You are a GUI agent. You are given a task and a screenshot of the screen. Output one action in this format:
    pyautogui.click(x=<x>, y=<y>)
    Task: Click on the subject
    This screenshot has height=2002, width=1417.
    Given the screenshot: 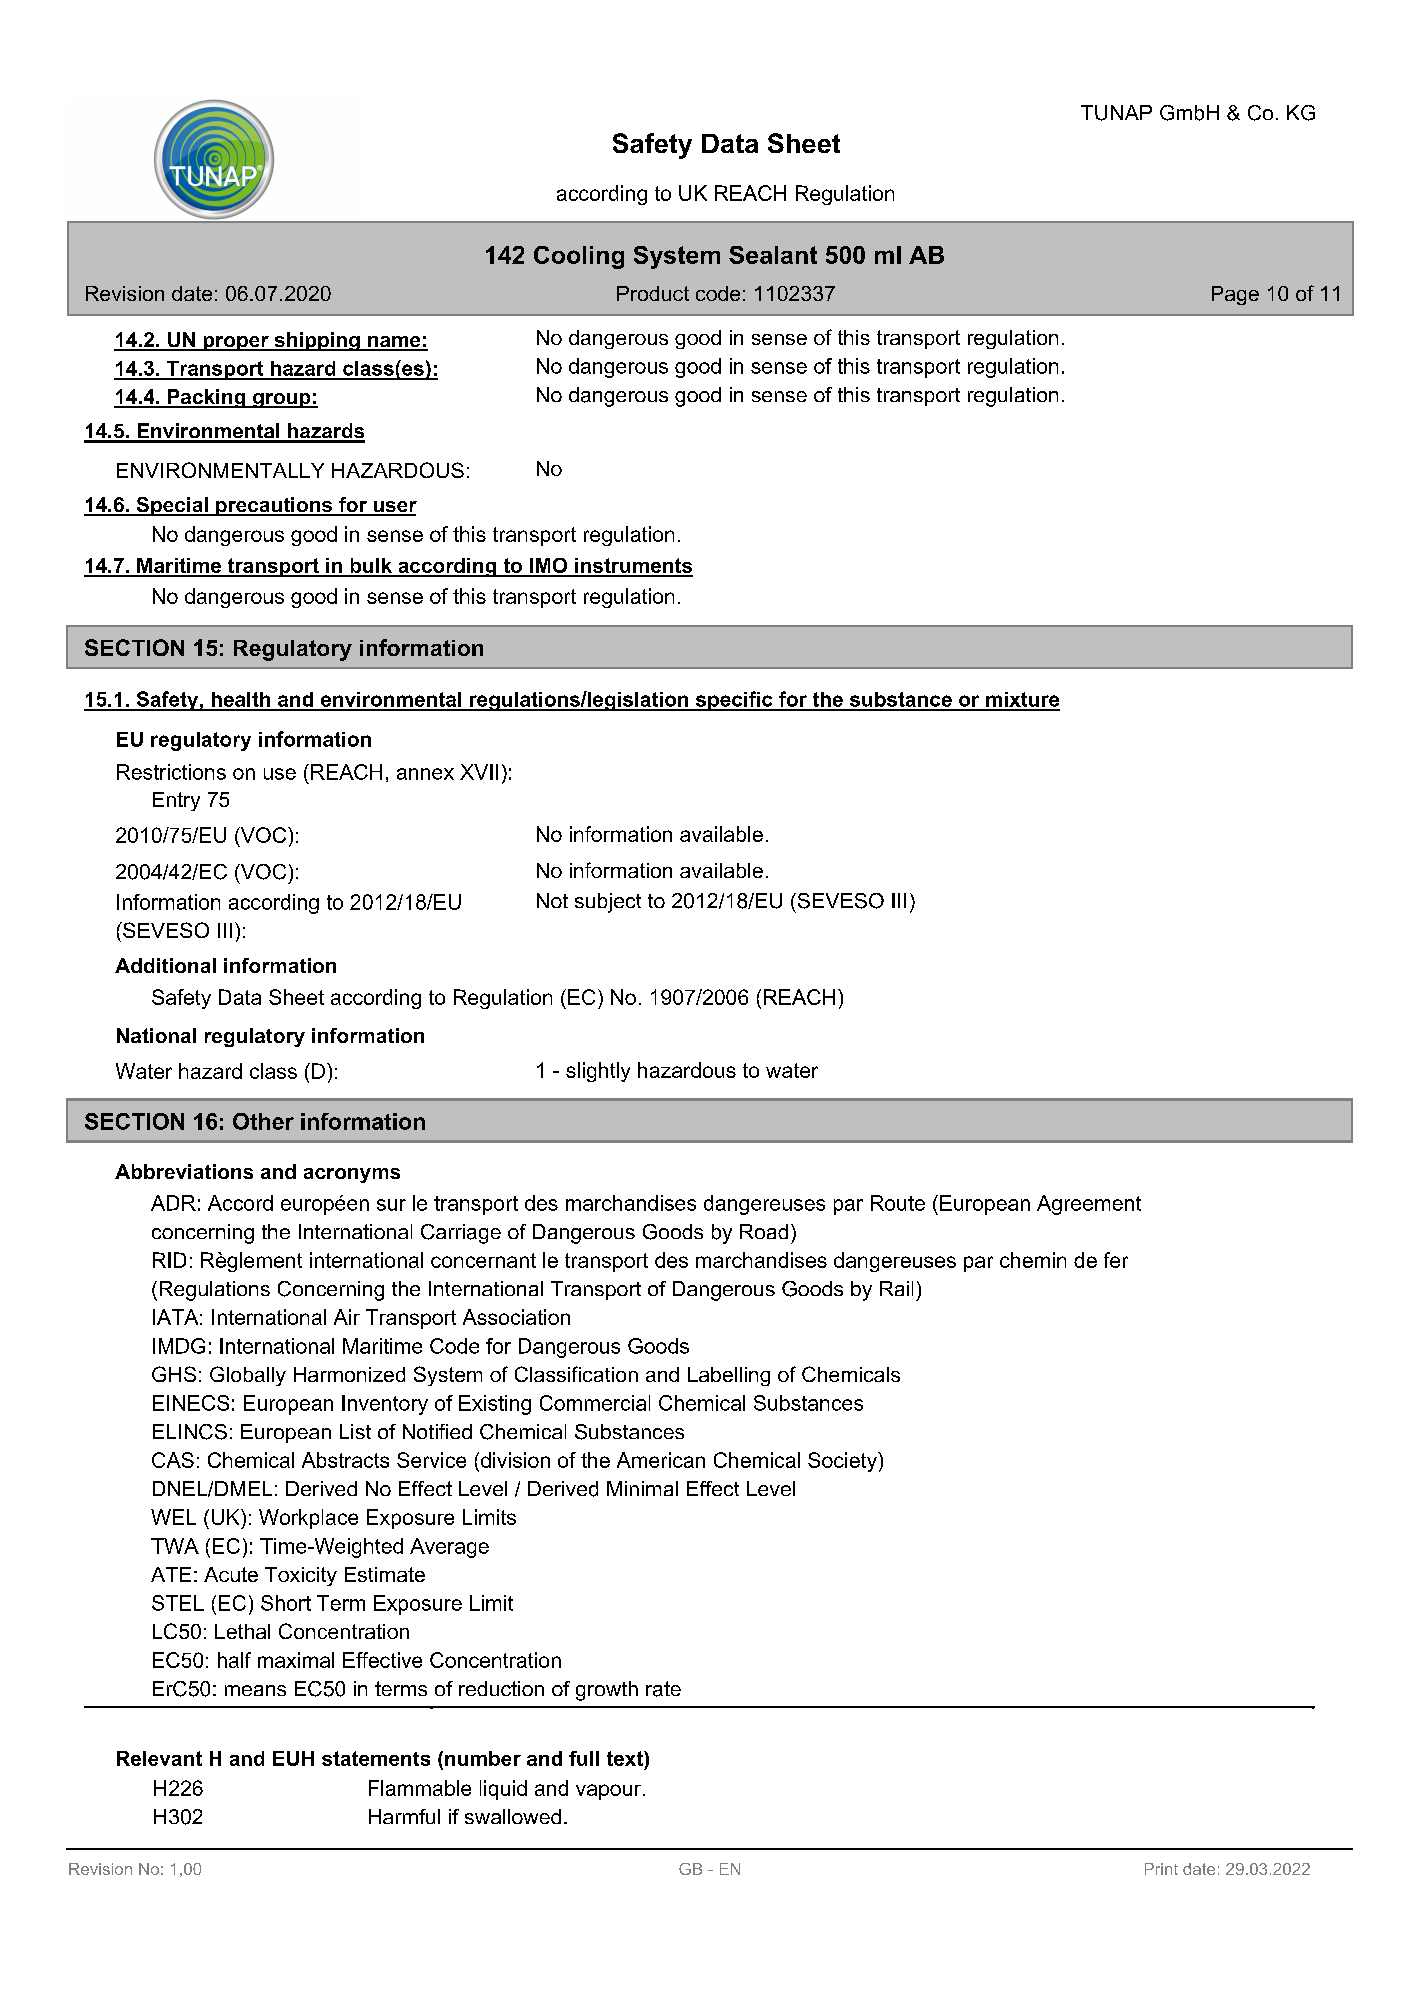 What is the action you would take?
    pyautogui.click(x=608, y=903)
